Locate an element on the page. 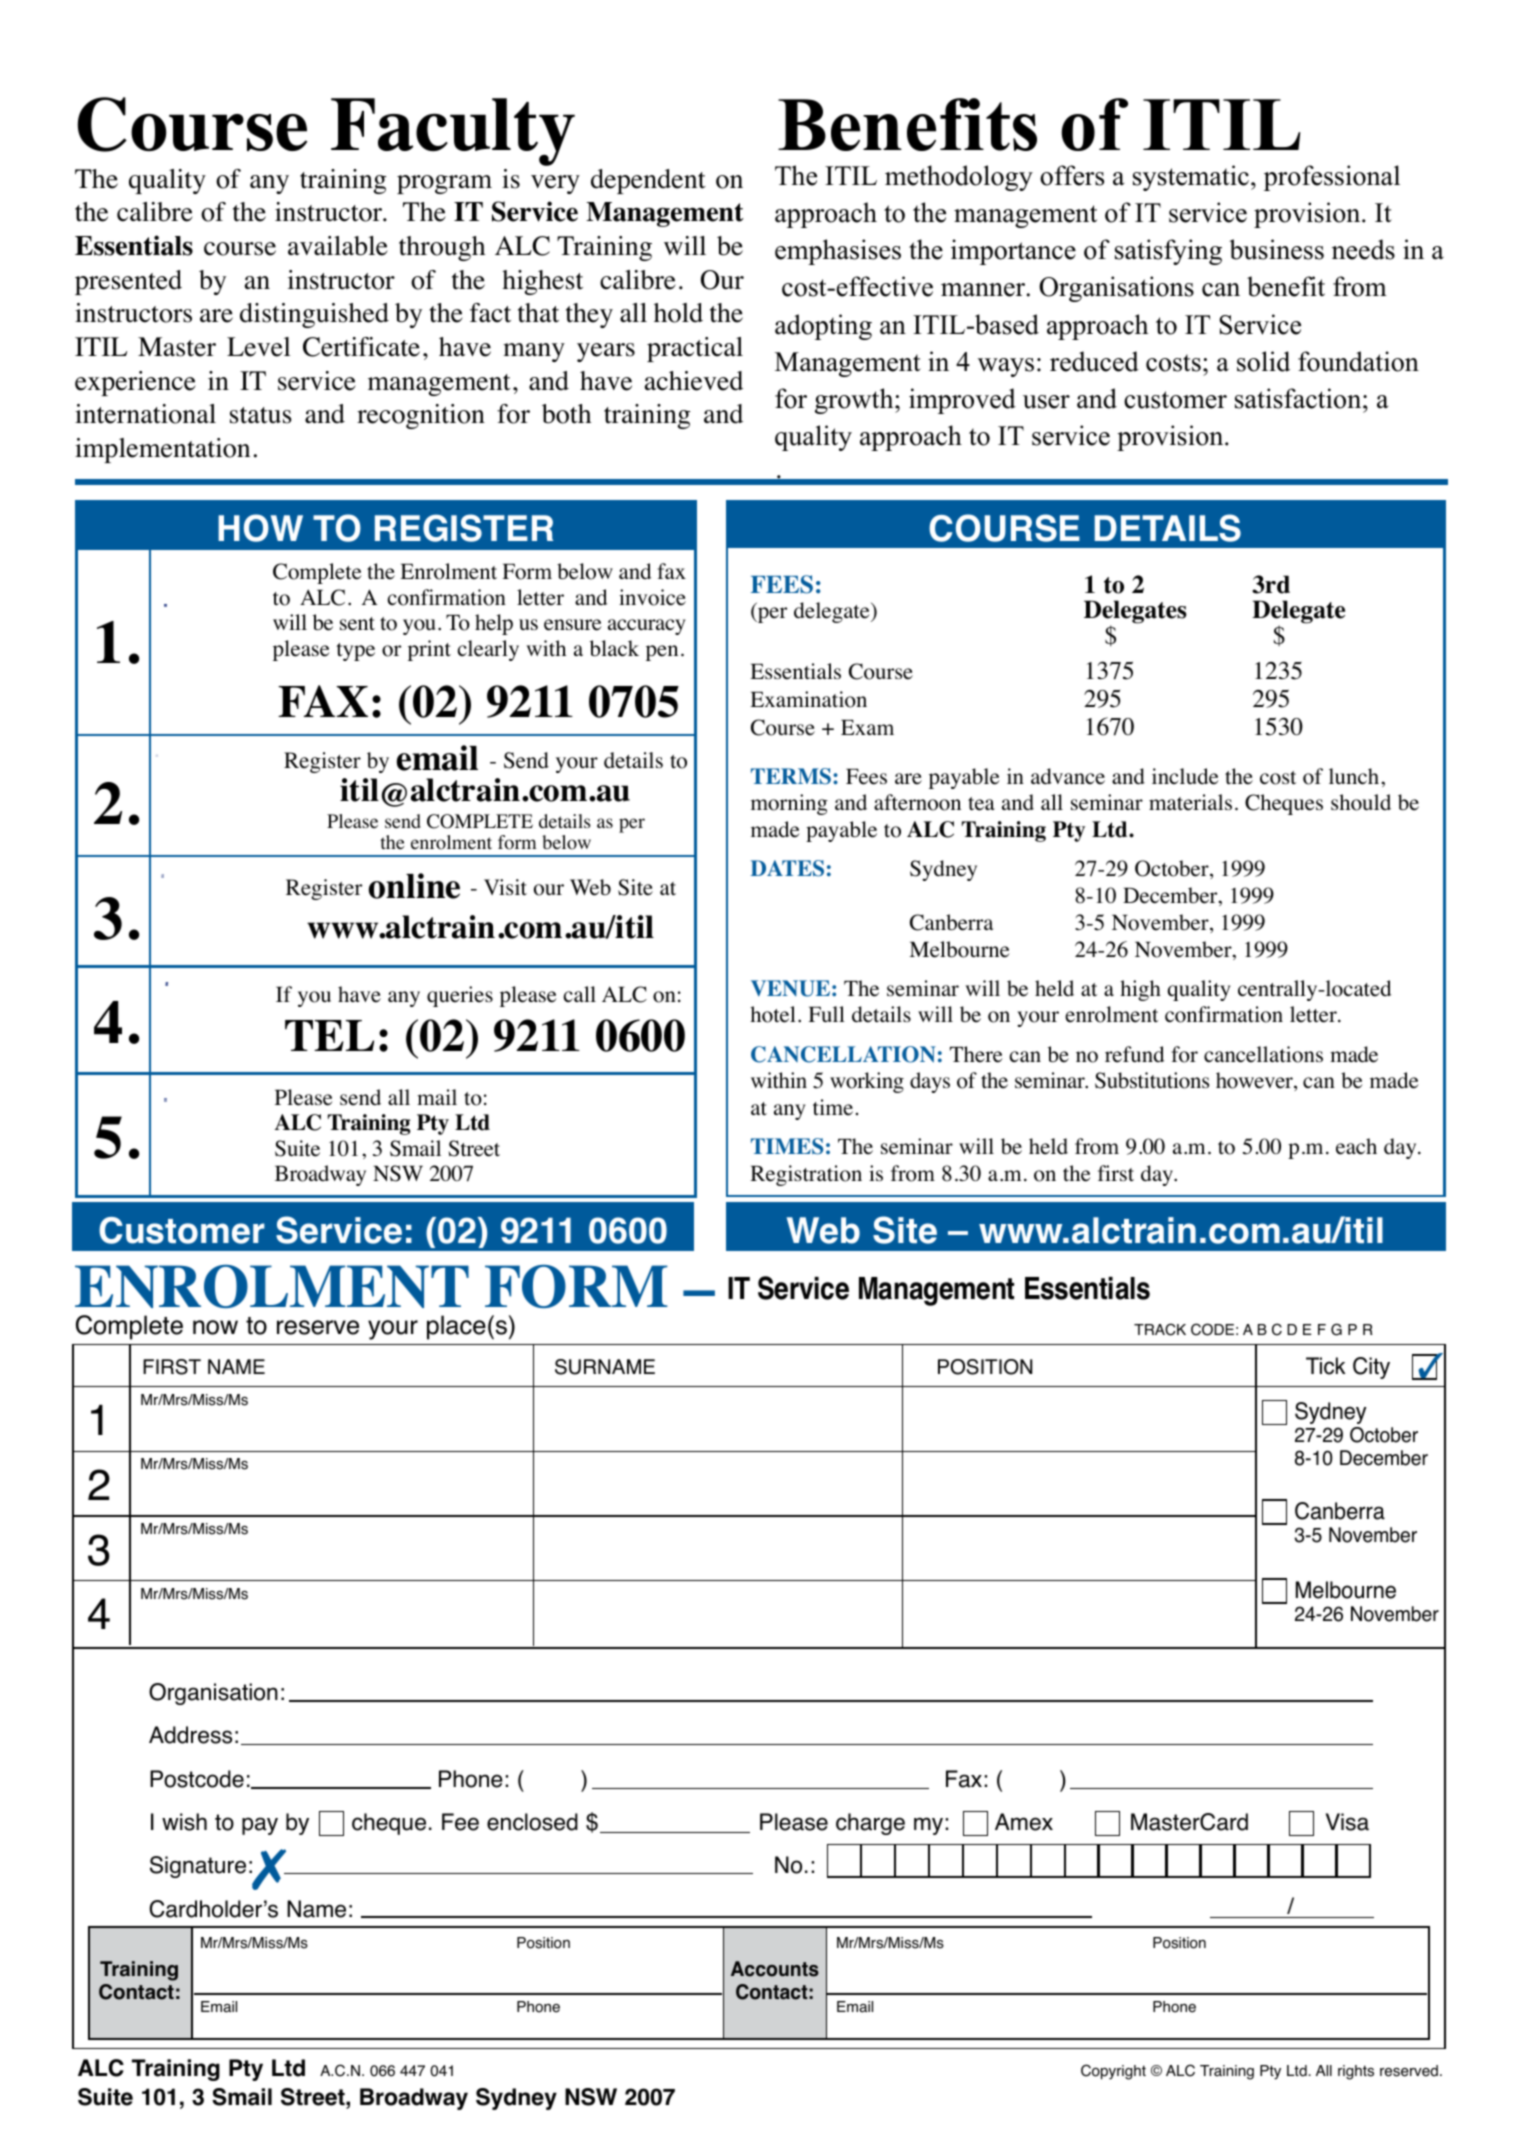 This document has width=1518, height=2147. Copyright is located at coordinates (1113, 2072).
